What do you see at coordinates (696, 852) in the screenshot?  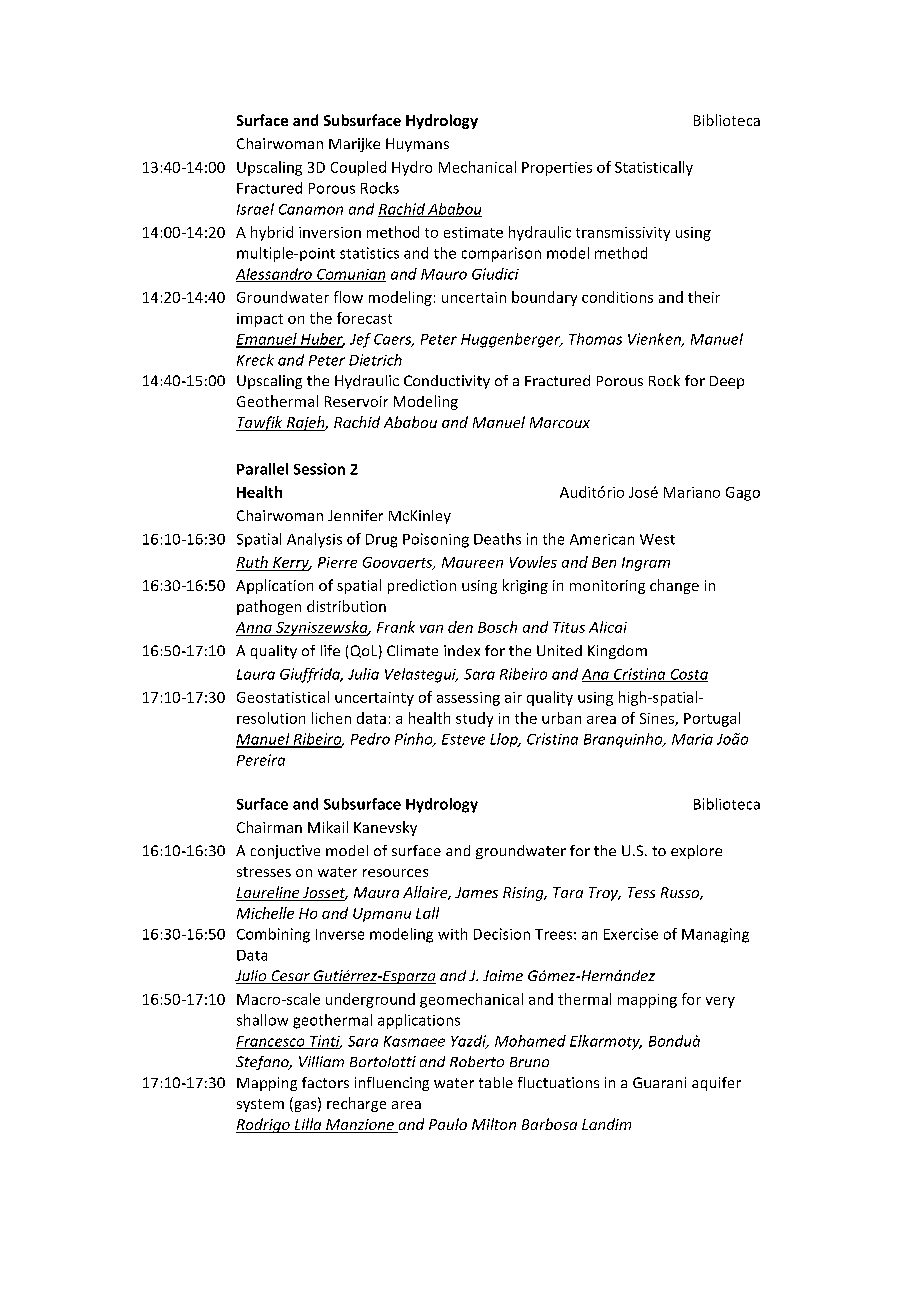 I see `explore` at bounding box center [696, 852].
